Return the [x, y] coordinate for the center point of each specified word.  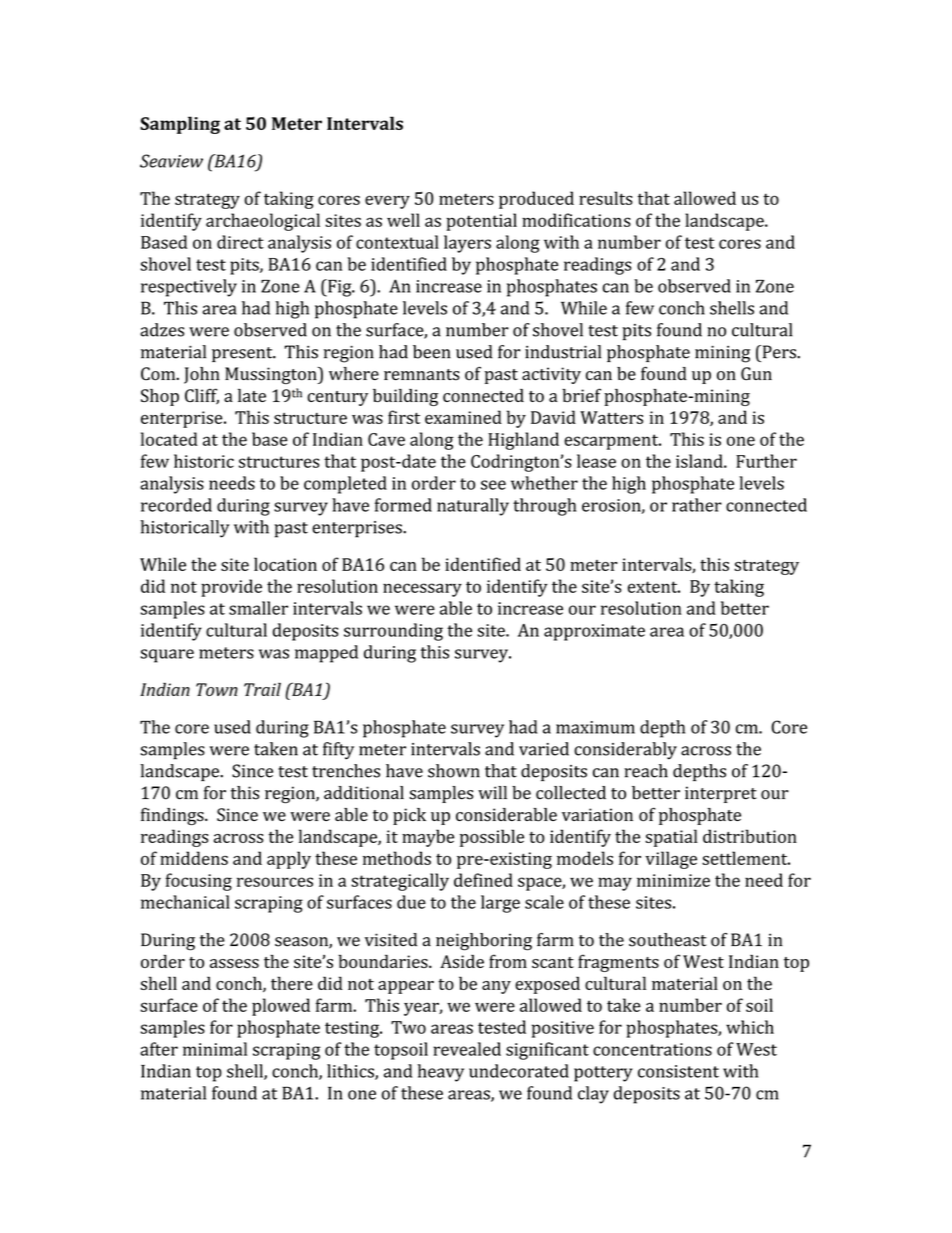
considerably [625, 751]
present [243, 354]
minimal [215, 1049]
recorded [176, 505]
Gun [756, 374]
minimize [673, 880]
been [432, 352]
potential [481, 222]
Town [217, 689]
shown [454, 771]
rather [697, 505]
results [606, 198]
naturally [473, 507]
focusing [199, 882]
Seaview [171, 161]
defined [483, 880]
